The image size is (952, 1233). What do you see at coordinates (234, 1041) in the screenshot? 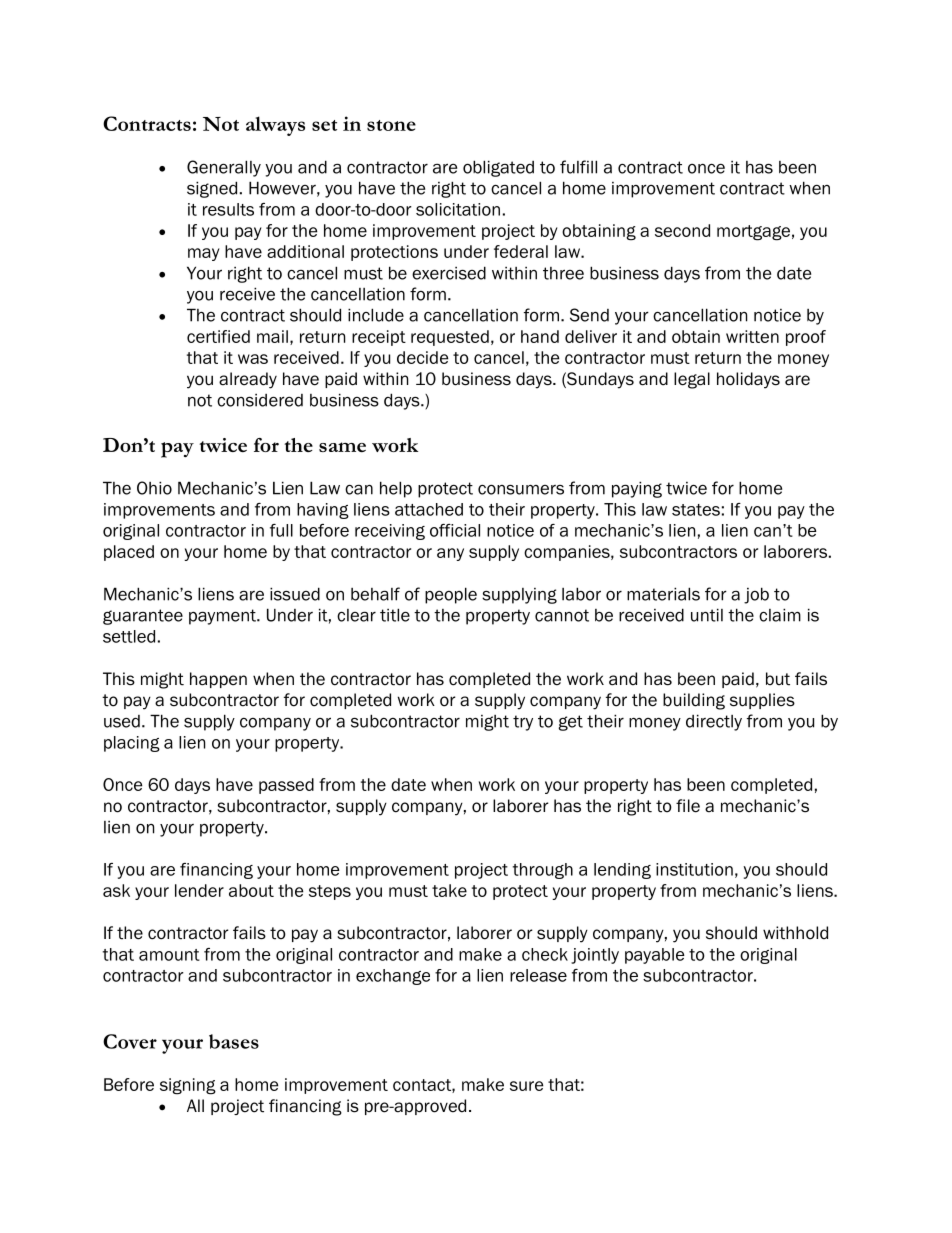
I see `bases` at bounding box center [234, 1041].
